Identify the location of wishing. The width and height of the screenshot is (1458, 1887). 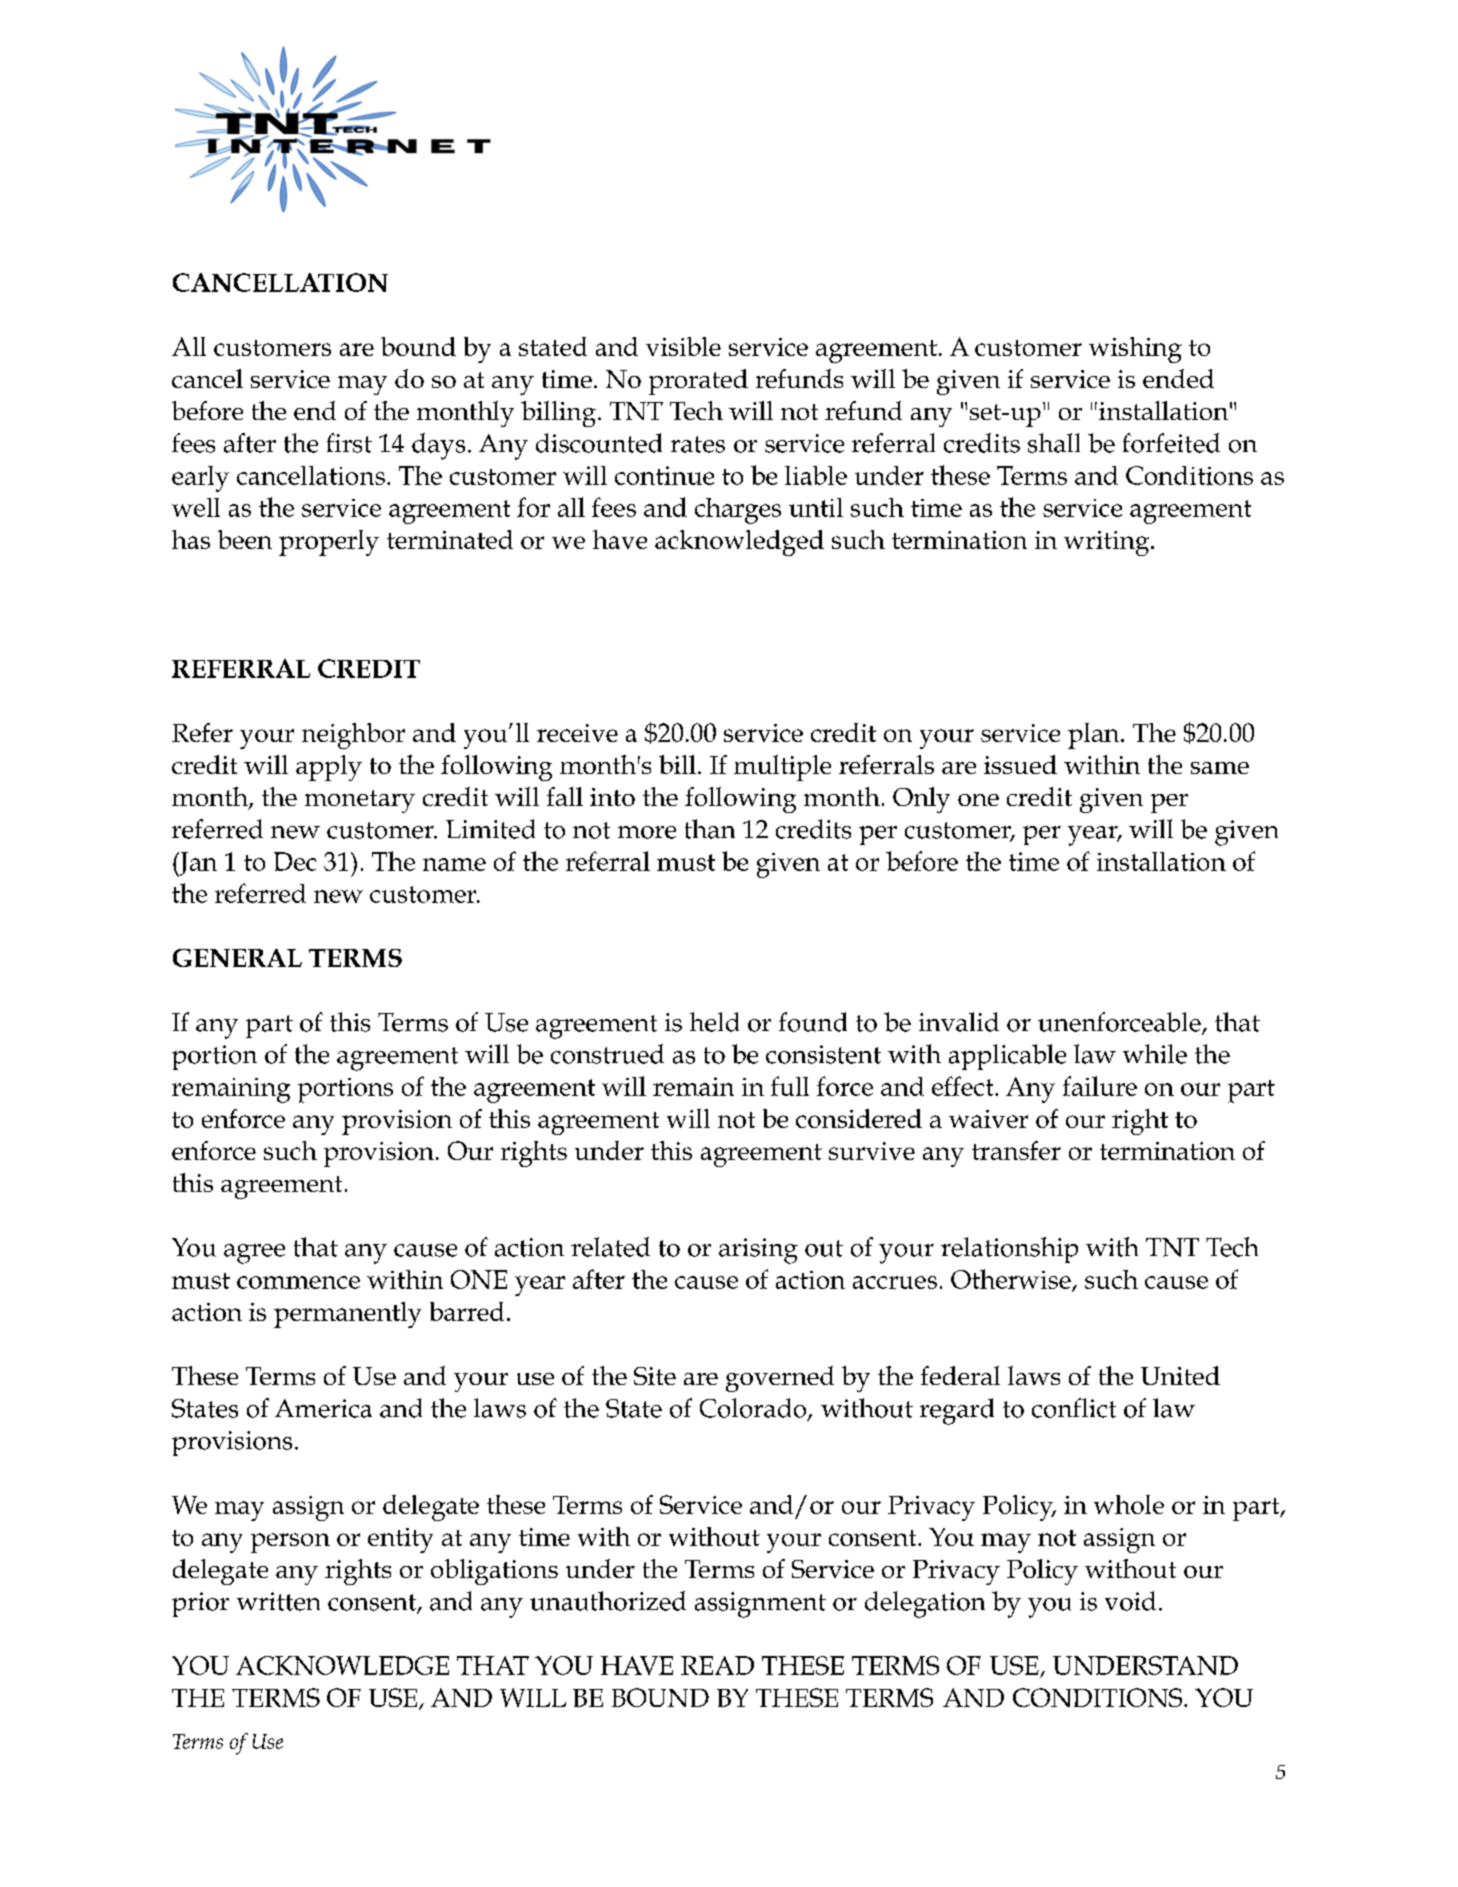
(1135, 350).
